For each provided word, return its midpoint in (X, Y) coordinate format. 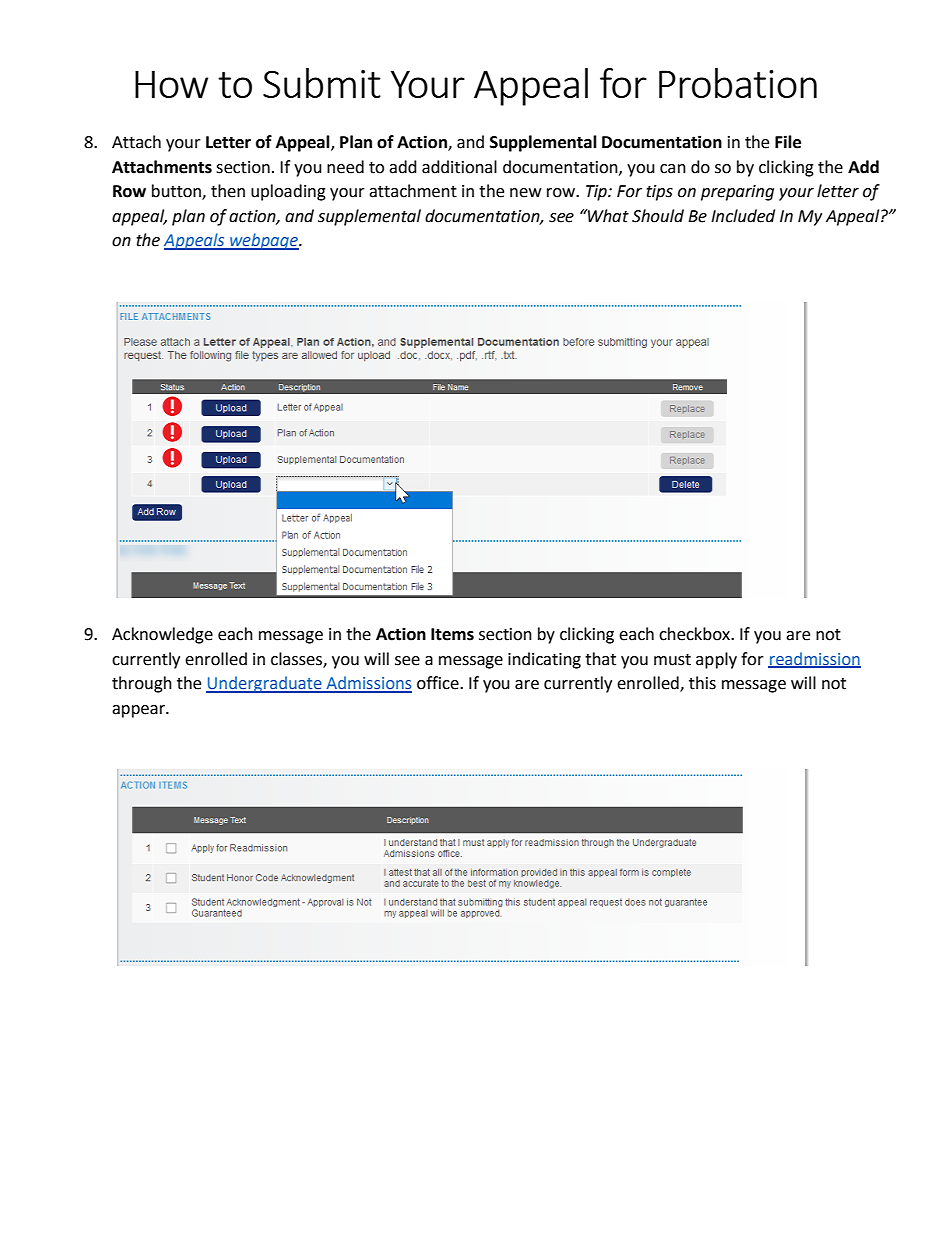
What (607, 216)
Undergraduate (265, 684)
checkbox (695, 634)
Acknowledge (162, 635)
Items (452, 634)
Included (743, 216)
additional (459, 167)
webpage (264, 241)
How (171, 84)
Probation (738, 83)
